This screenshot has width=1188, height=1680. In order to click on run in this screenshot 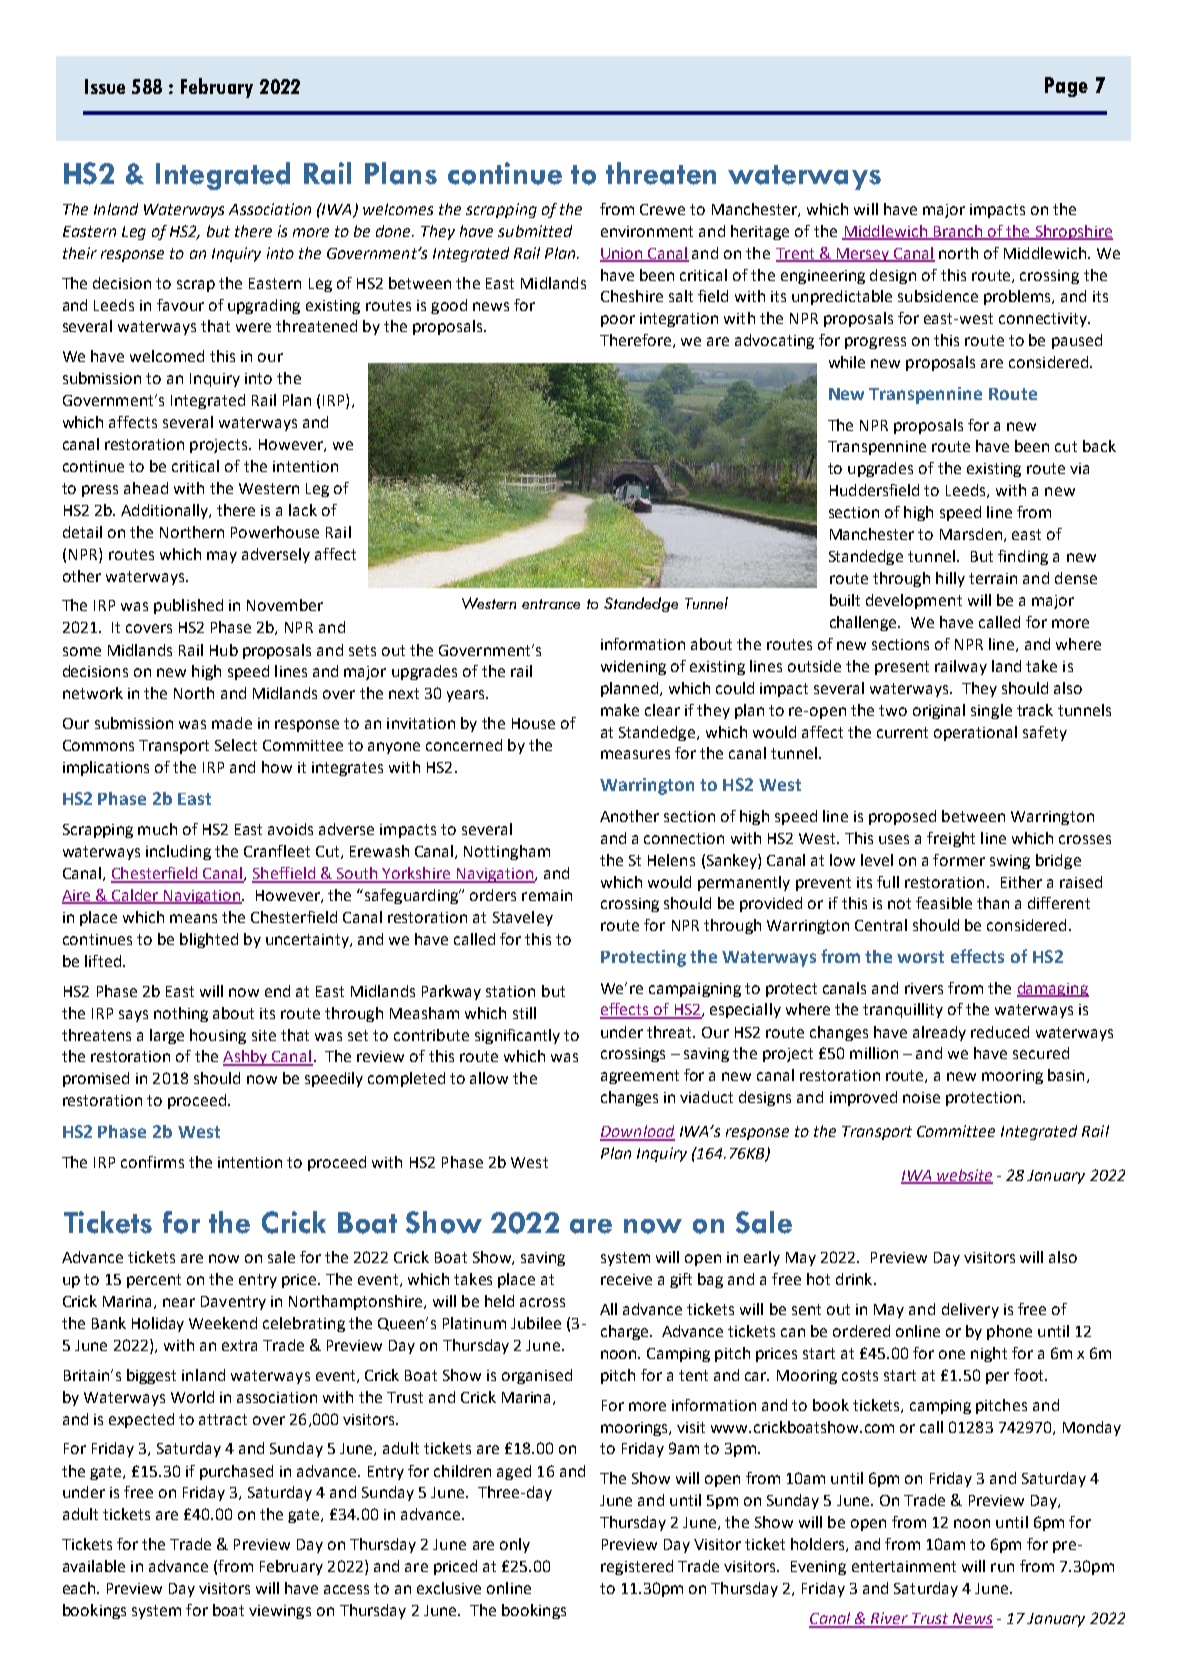, I will do `click(1002, 1567)`.
